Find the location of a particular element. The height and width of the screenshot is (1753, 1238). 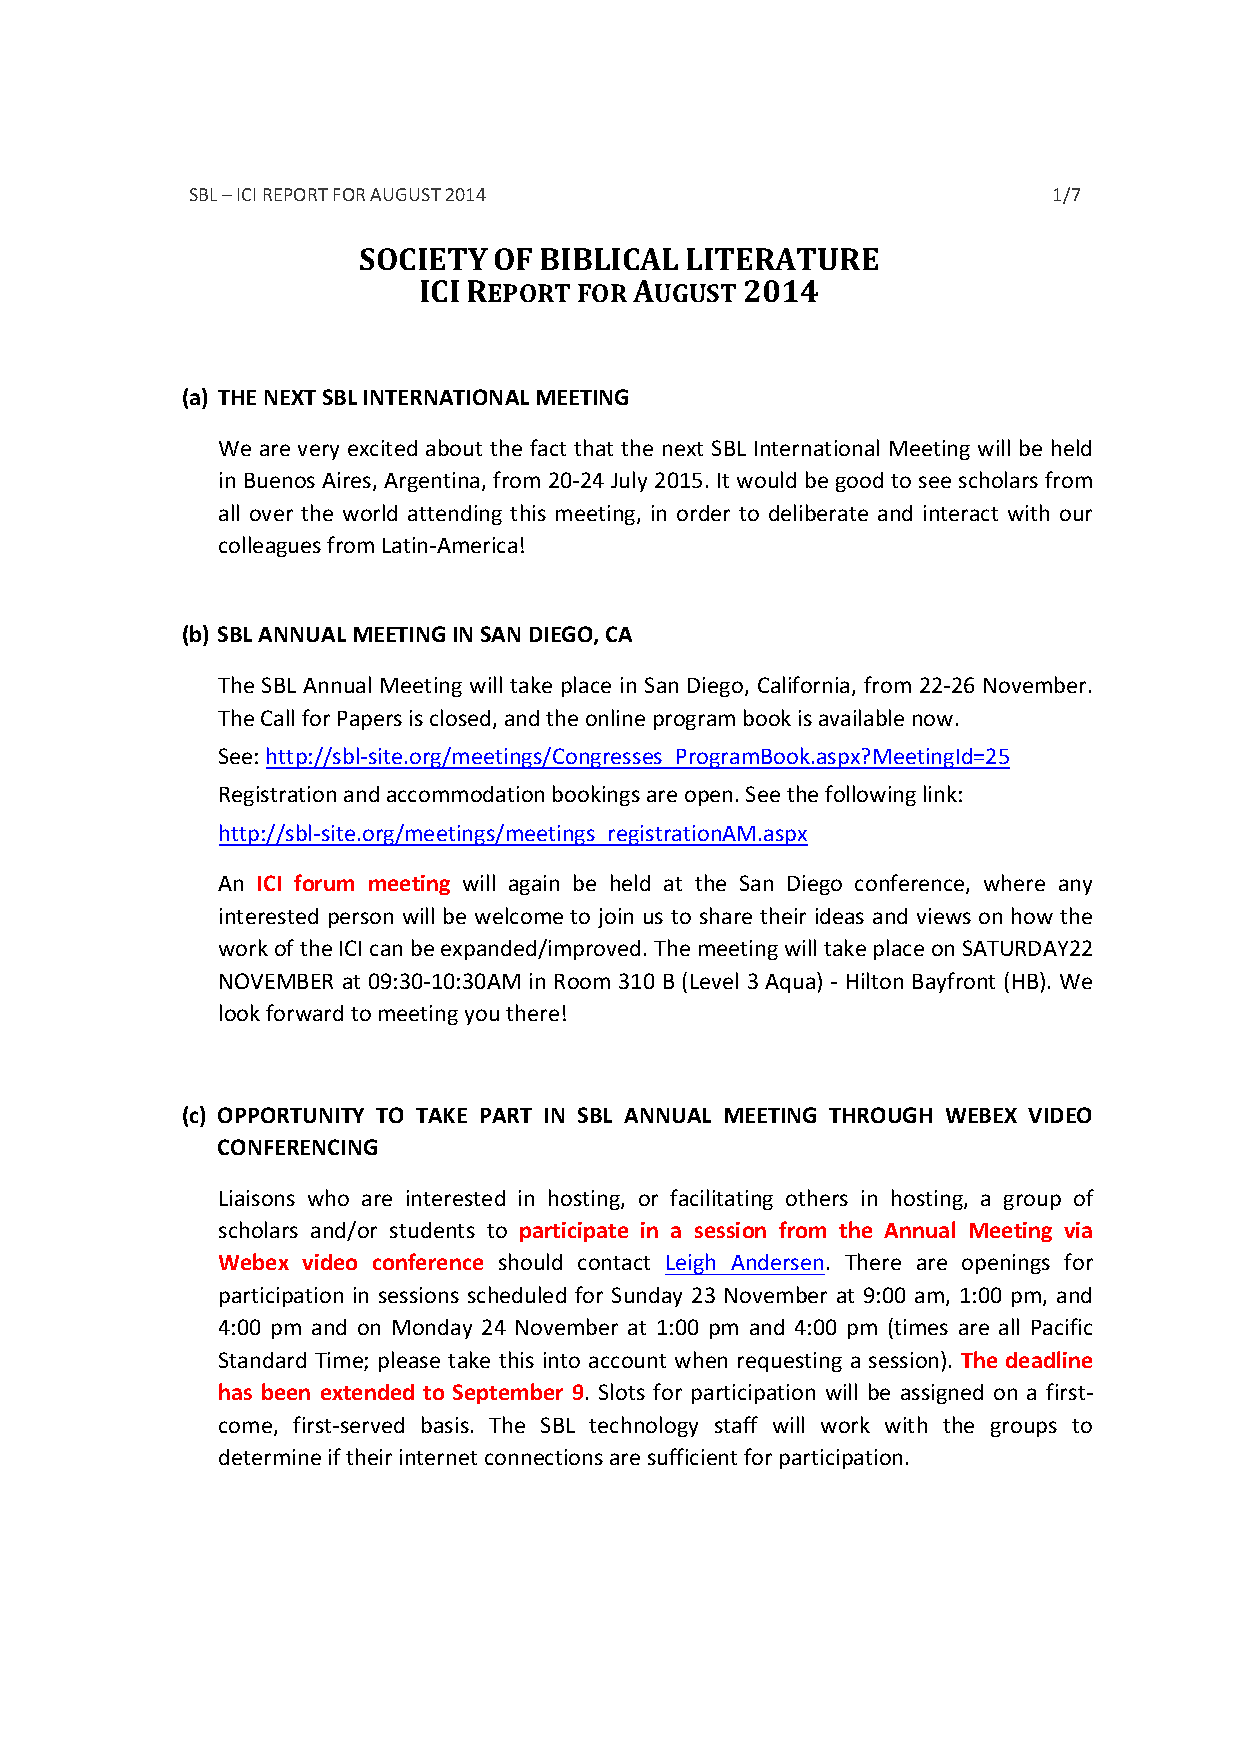

assigned is located at coordinates (942, 1394).
